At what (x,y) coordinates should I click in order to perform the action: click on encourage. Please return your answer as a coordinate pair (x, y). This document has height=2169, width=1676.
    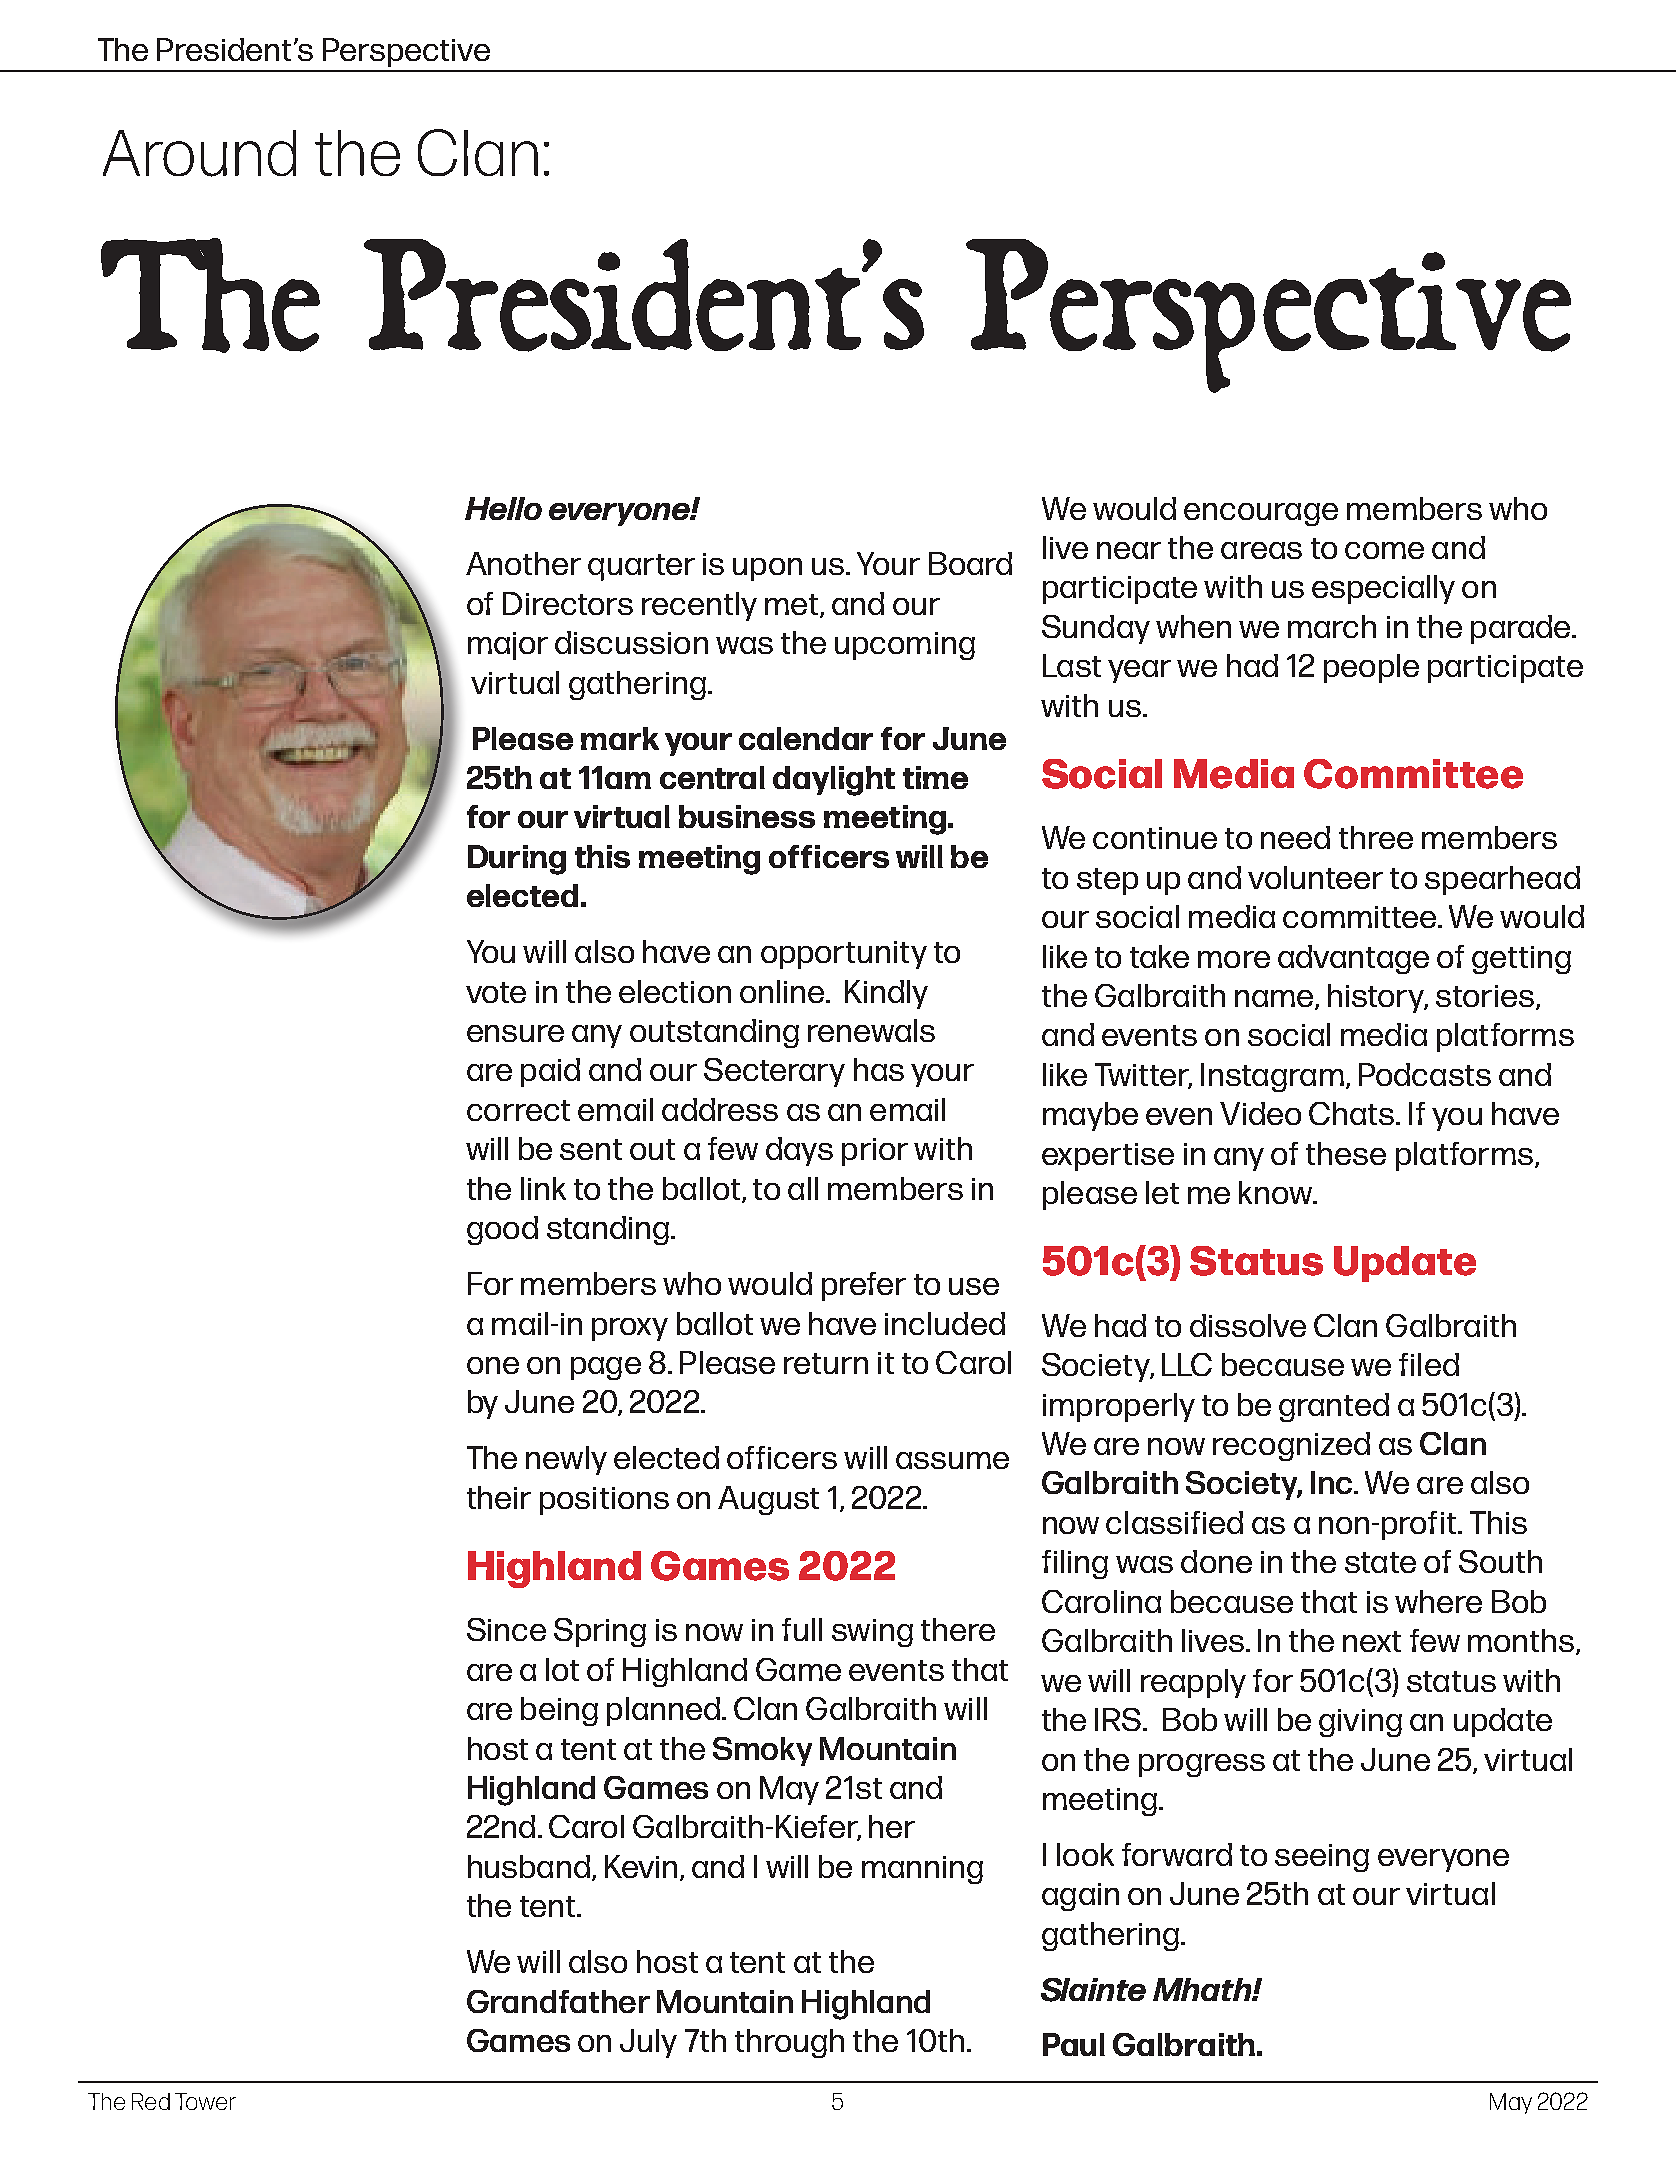
    Looking at the image, I should click on (1261, 514).
